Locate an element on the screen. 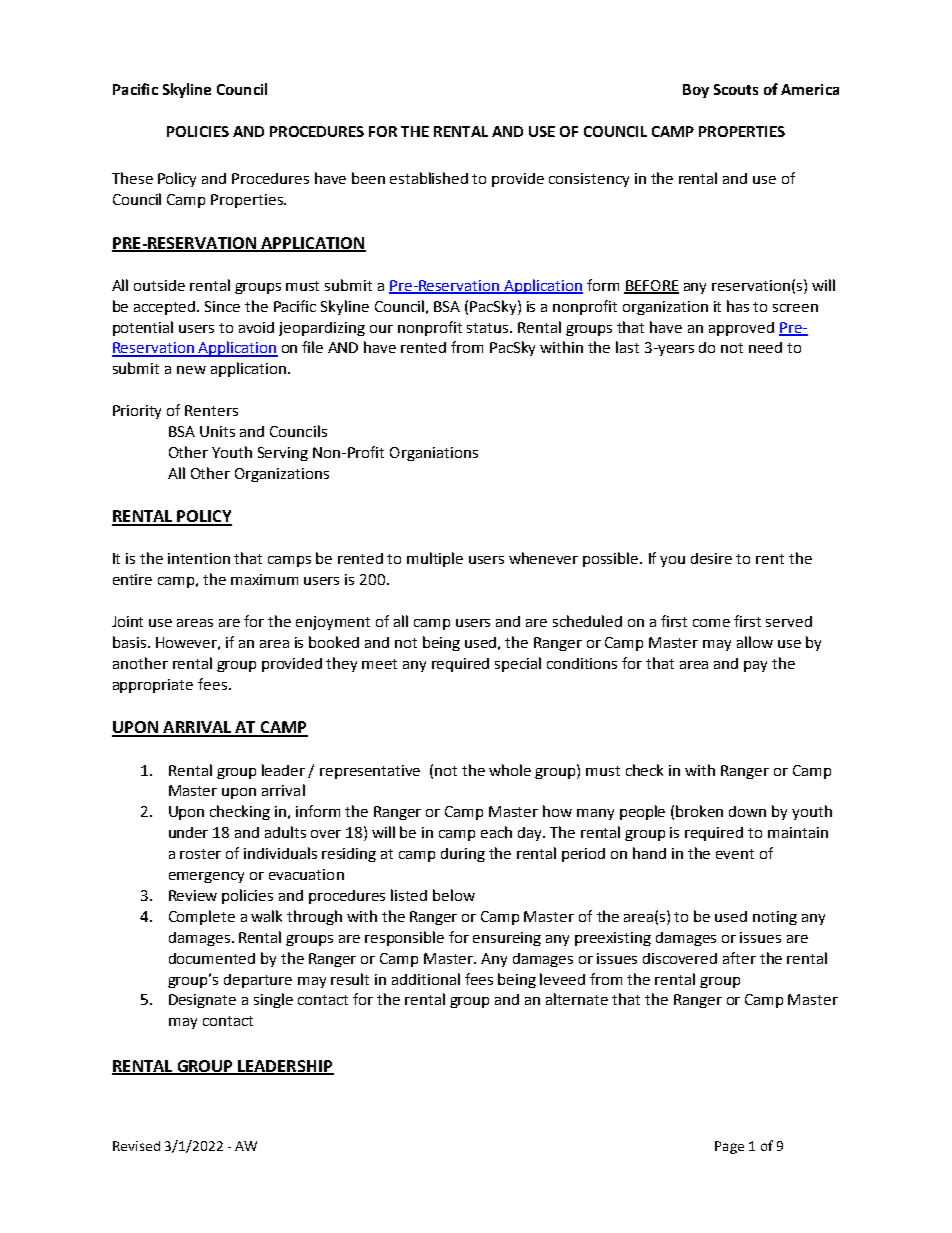  Revised is located at coordinates (136, 1146).
